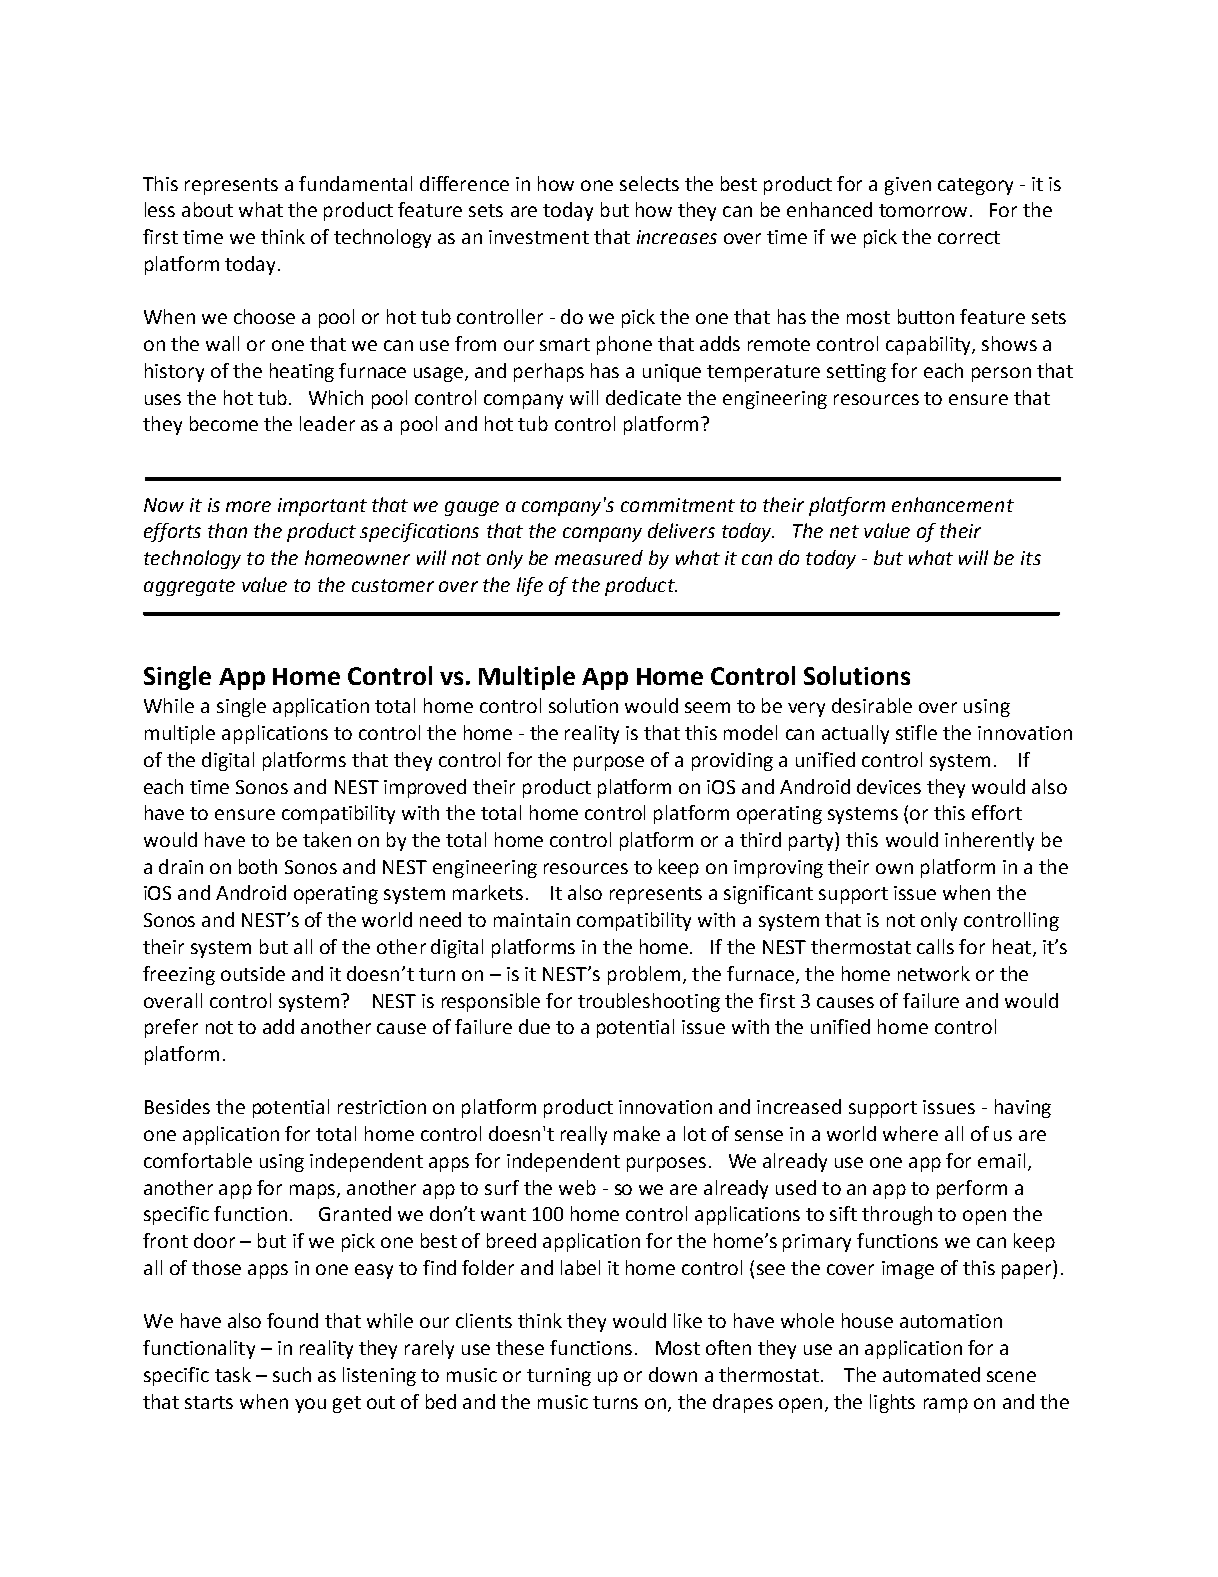  Describe the element at coordinates (207, 209) in the screenshot. I see `about` at that location.
